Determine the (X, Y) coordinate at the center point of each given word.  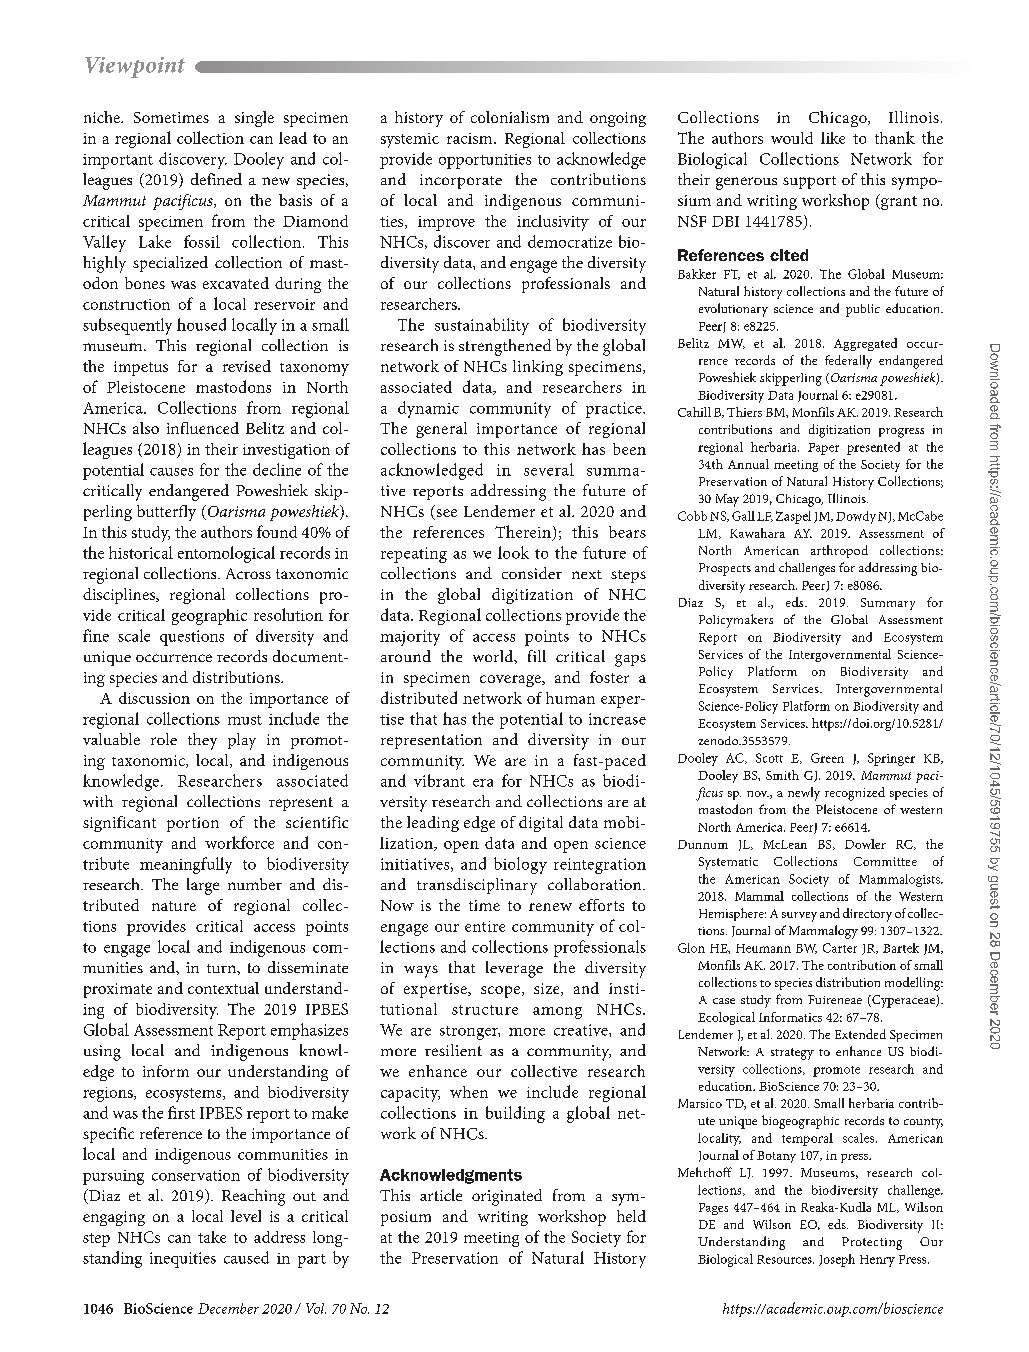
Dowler (865, 844)
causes (171, 472)
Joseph (837, 1260)
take (212, 1237)
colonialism (510, 117)
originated (507, 1197)
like (833, 138)
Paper (823, 449)
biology (520, 865)
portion (193, 824)
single (254, 119)
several (549, 469)
